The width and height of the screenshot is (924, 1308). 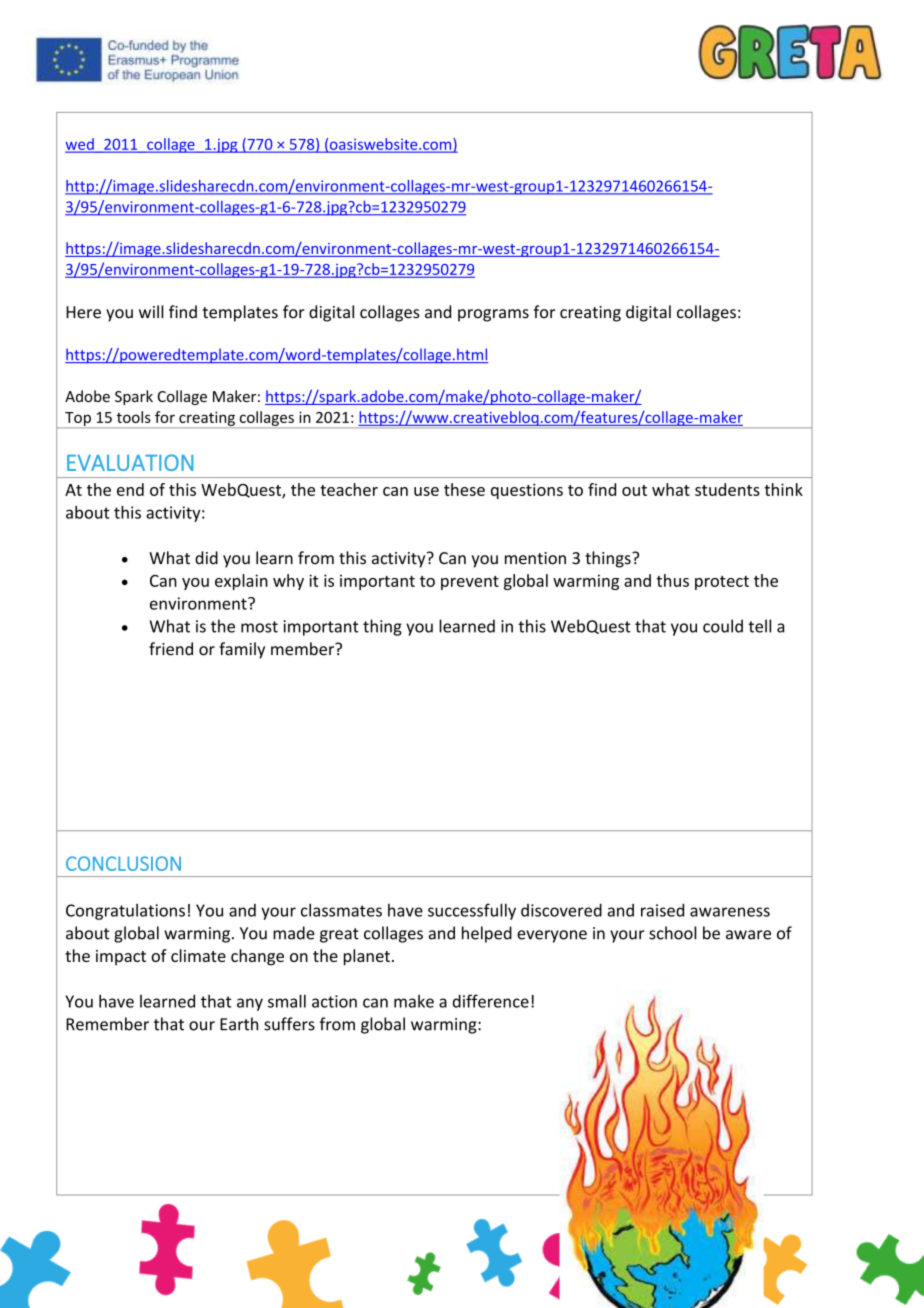 I want to click on prevent, so click(x=470, y=583).
